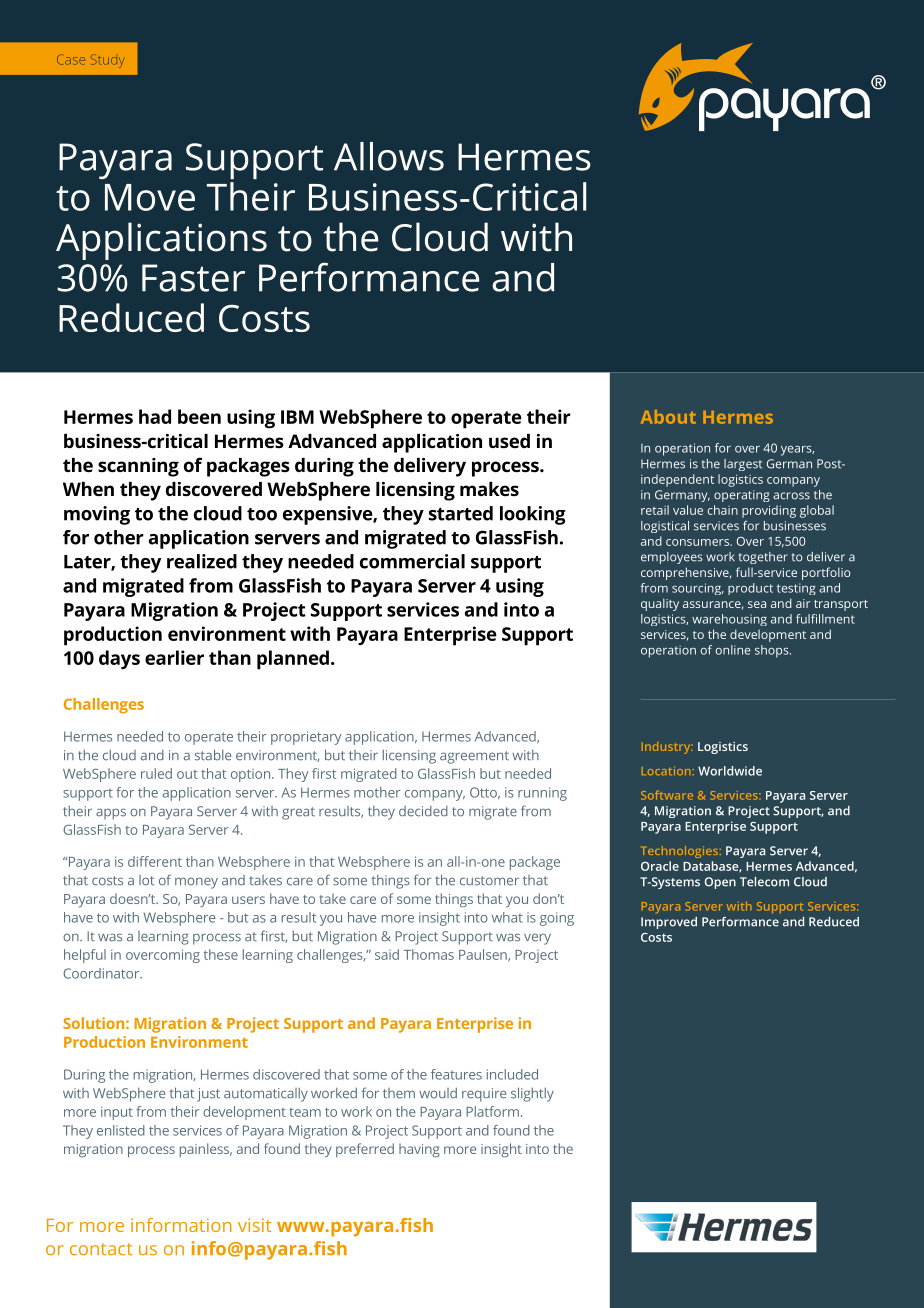 The width and height of the document is (924, 1308). Describe the element at coordinates (101, 1249) in the document. I see `contact` at that location.
